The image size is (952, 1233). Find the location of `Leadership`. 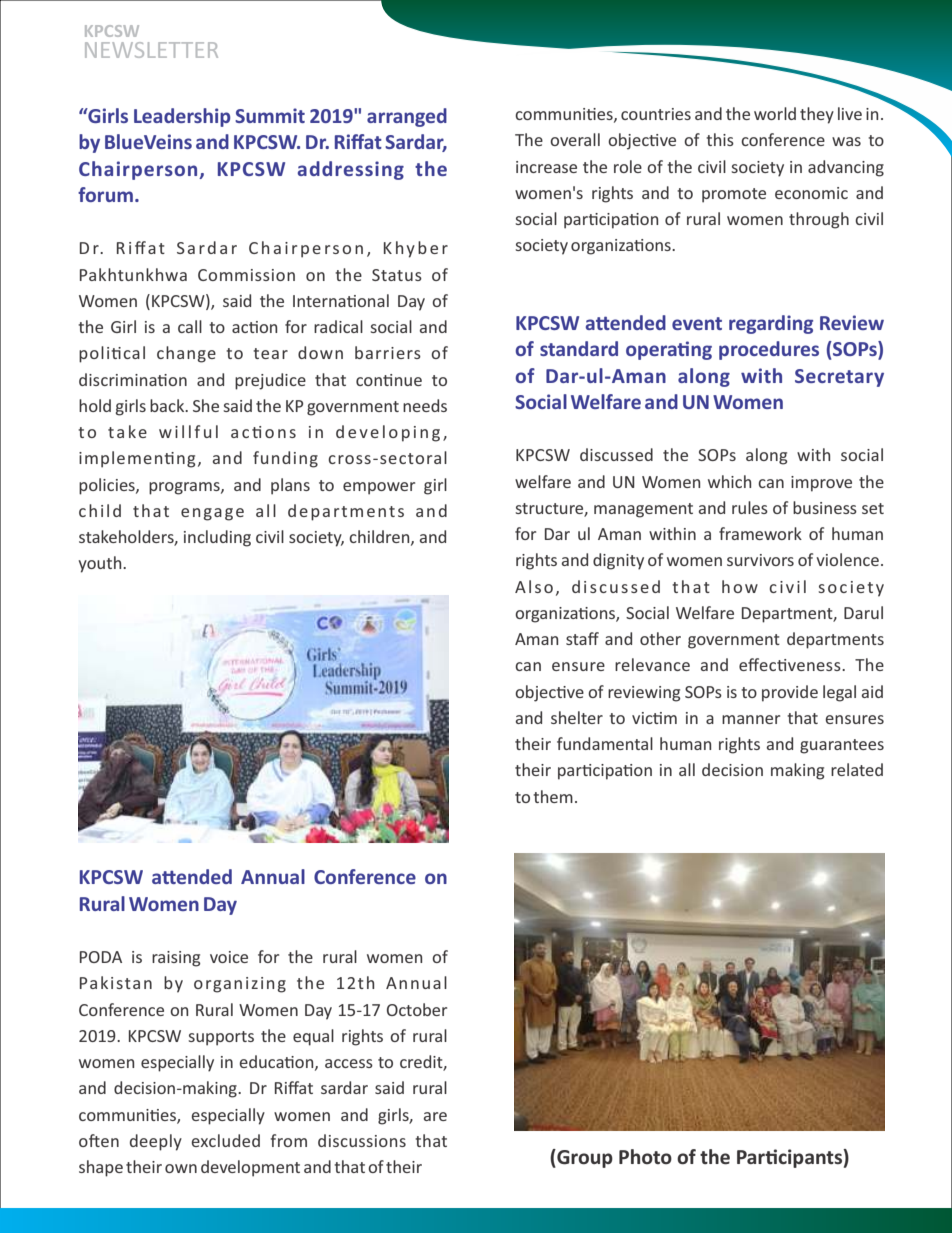

Leadership is located at coordinates (182, 117).
